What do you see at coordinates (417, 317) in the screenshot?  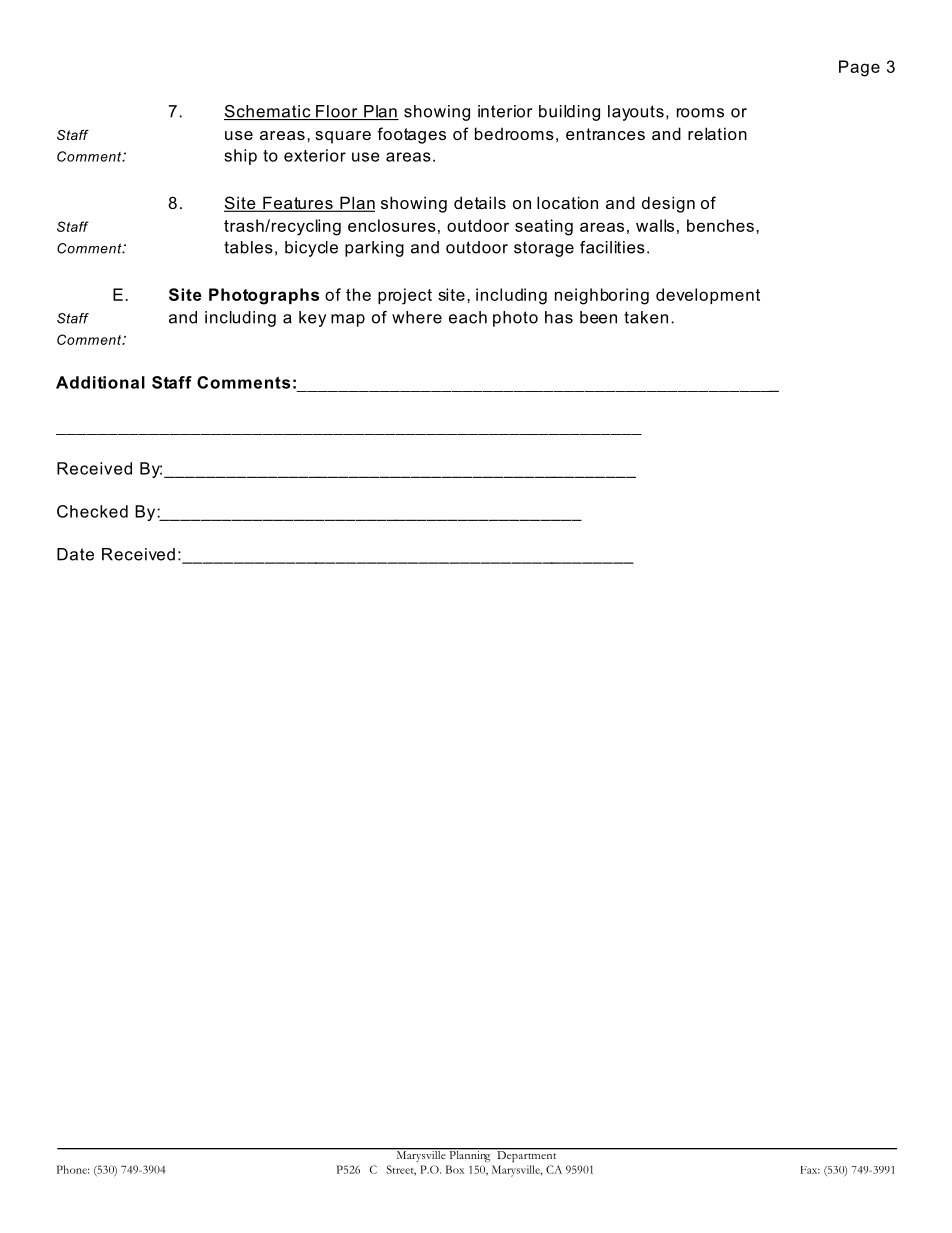 I see `where` at bounding box center [417, 317].
